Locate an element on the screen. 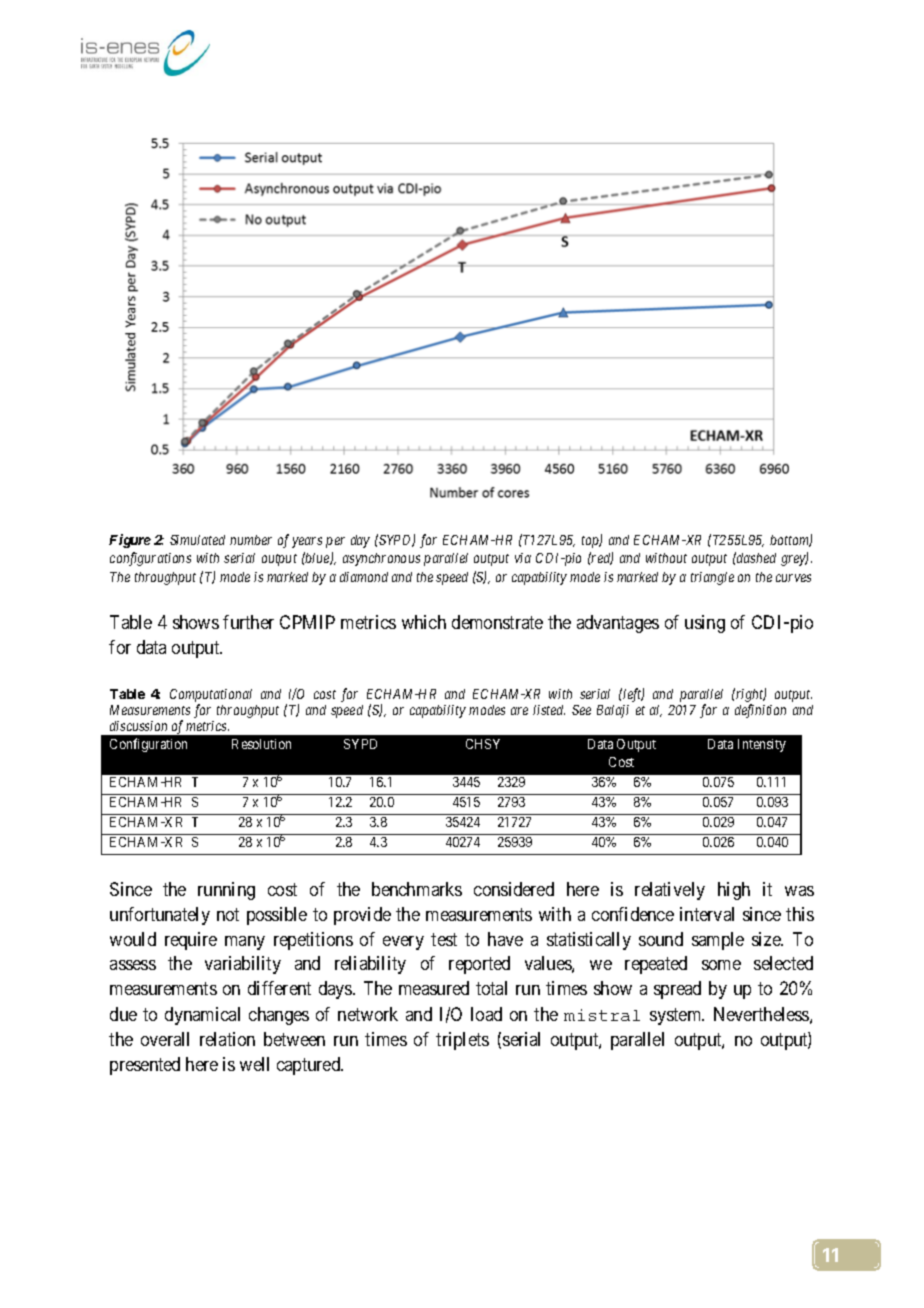  via is located at coordinates (523, 558).
